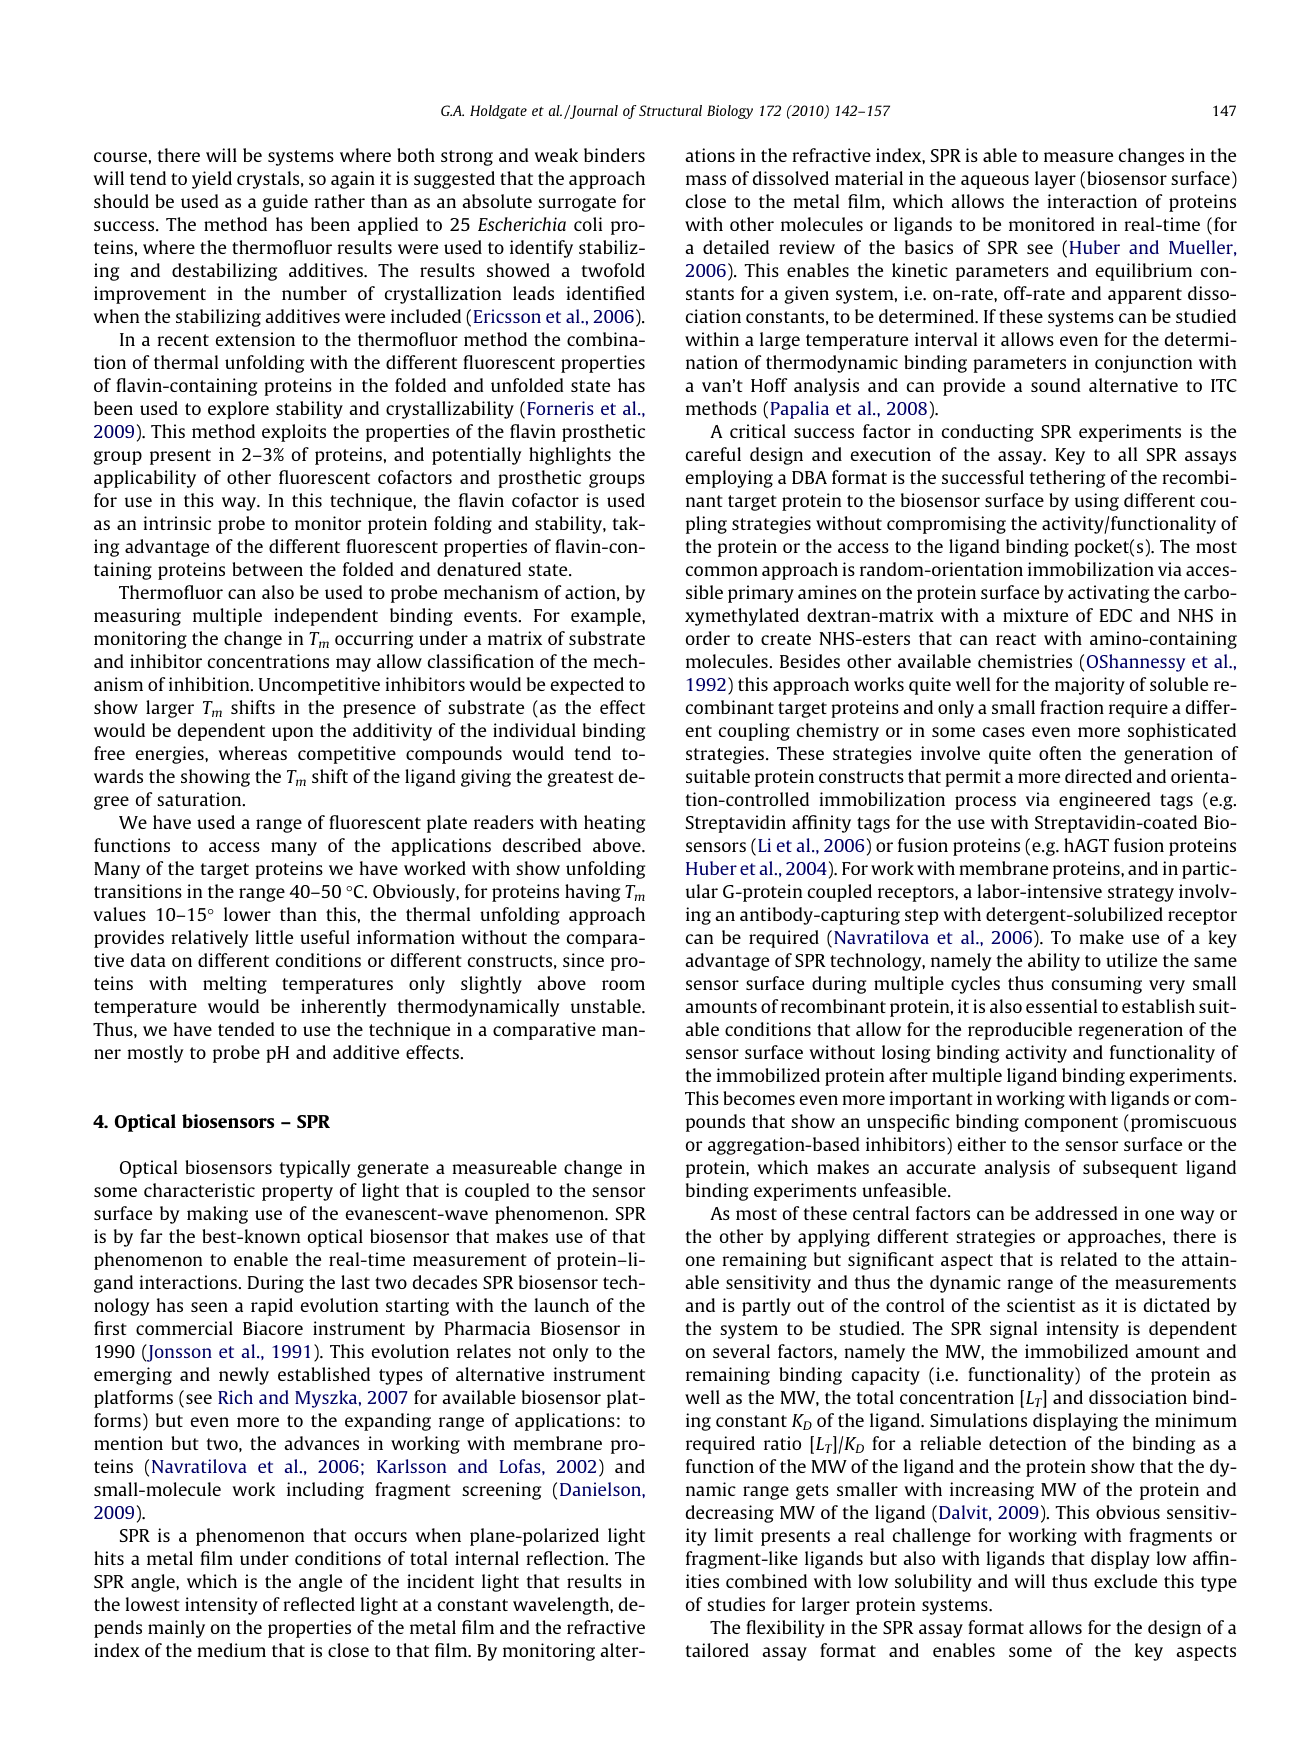 This screenshot has height=1745, width=1309. Describe the element at coordinates (713, 454) in the screenshot. I see `careful` at that location.
